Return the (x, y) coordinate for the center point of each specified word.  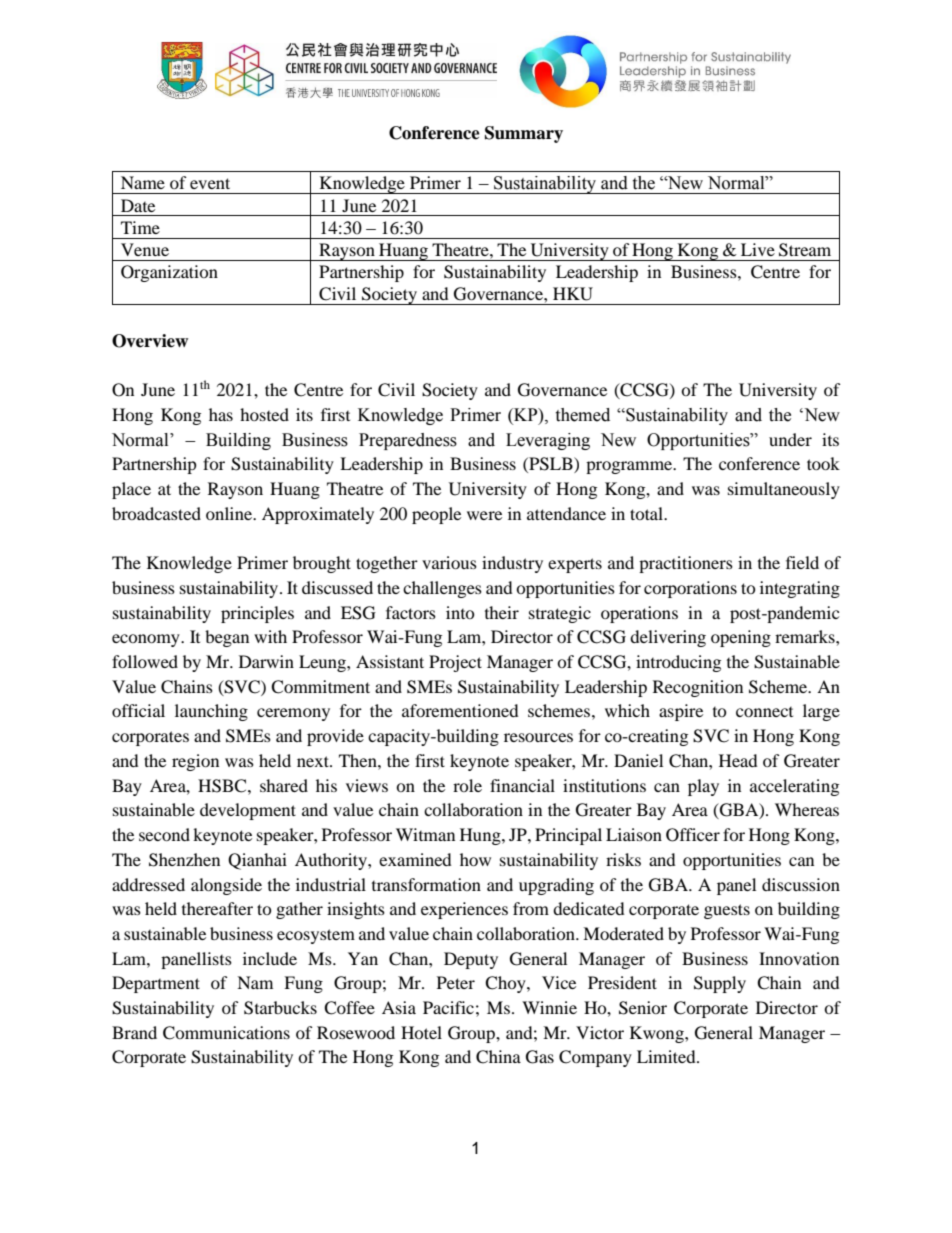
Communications (226, 1033)
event (210, 183)
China (498, 1057)
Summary (524, 134)
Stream (805, 250)
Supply (720, 984)
